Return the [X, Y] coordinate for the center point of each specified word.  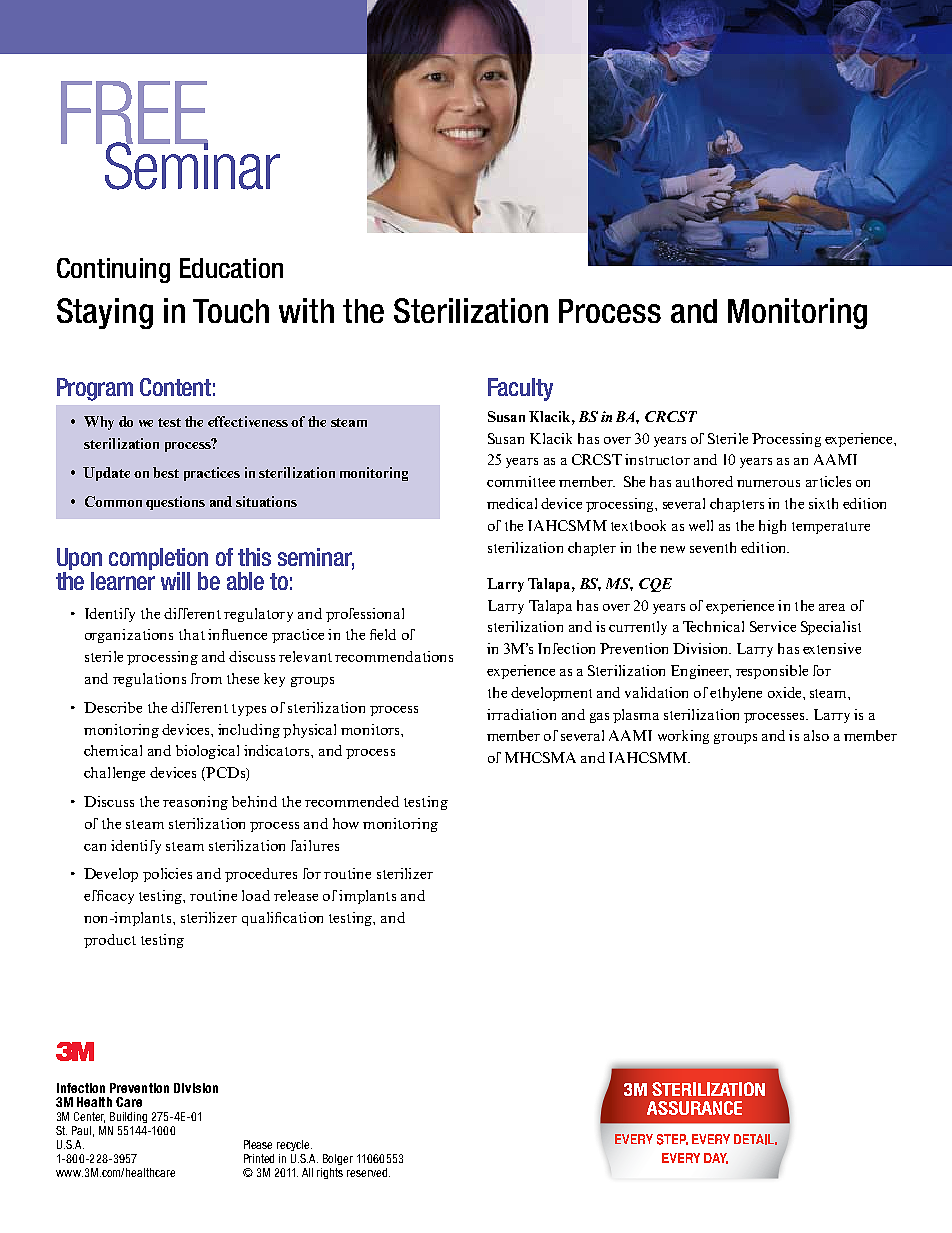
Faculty [520, 389]
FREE [134, 113]
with [306, 310]
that [192, 634]
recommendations [394, 656]
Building [128, 1117]
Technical [713, 626]
